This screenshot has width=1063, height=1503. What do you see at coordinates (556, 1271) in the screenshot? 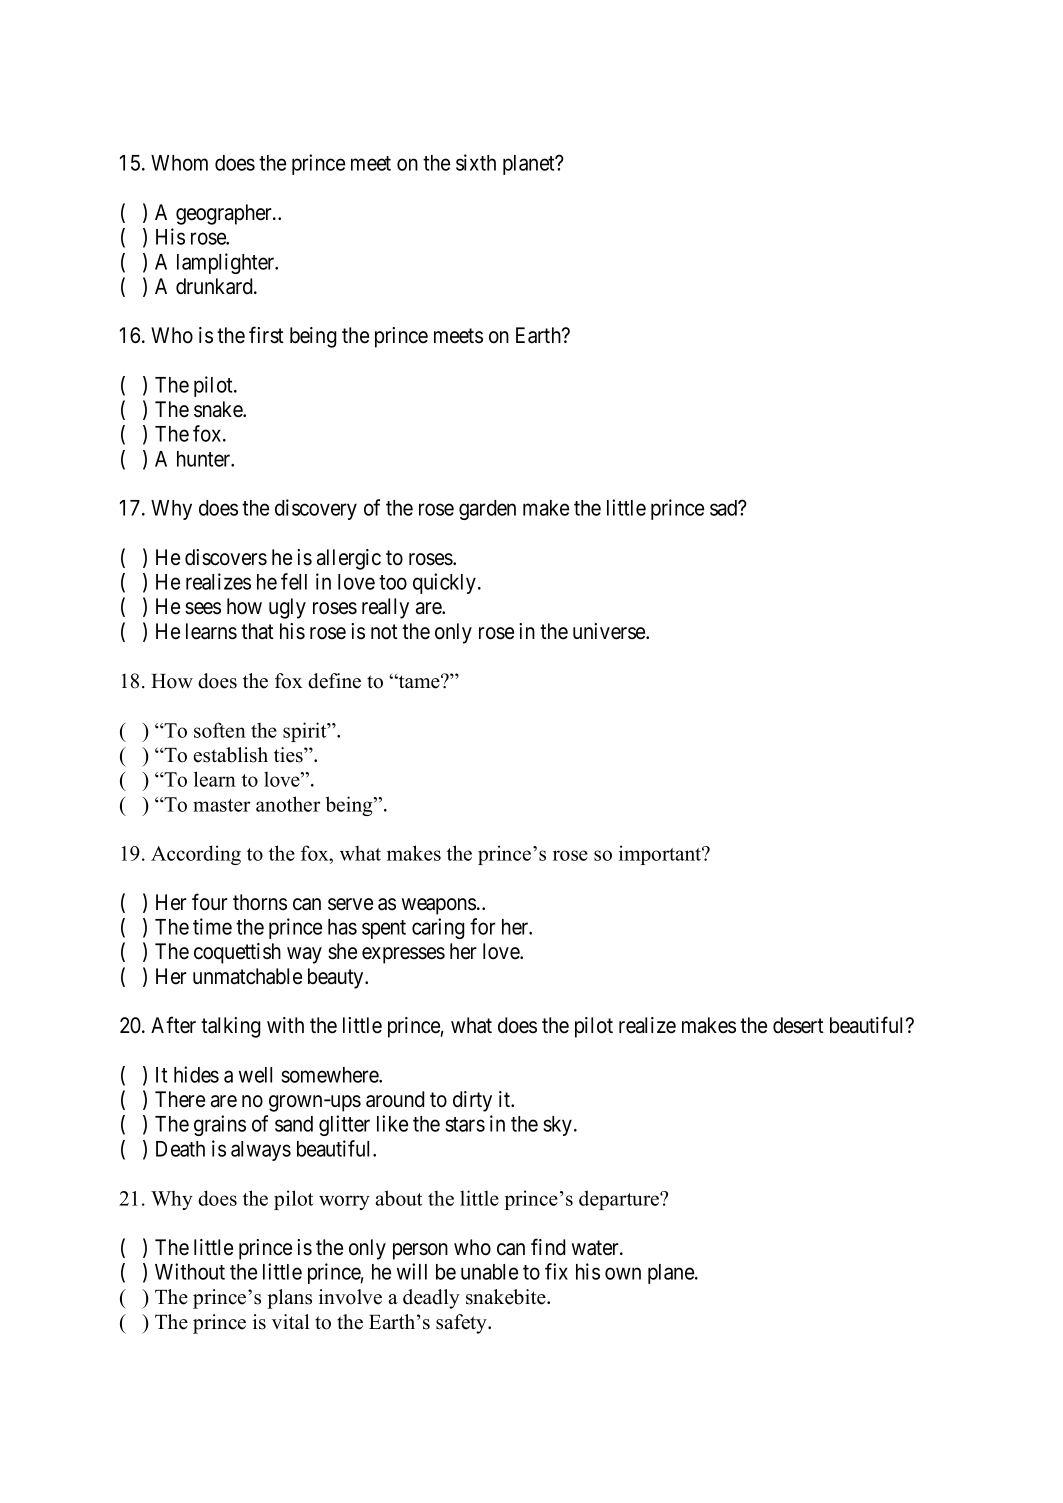
I see `fix` at bounding box center [556, 1271].
